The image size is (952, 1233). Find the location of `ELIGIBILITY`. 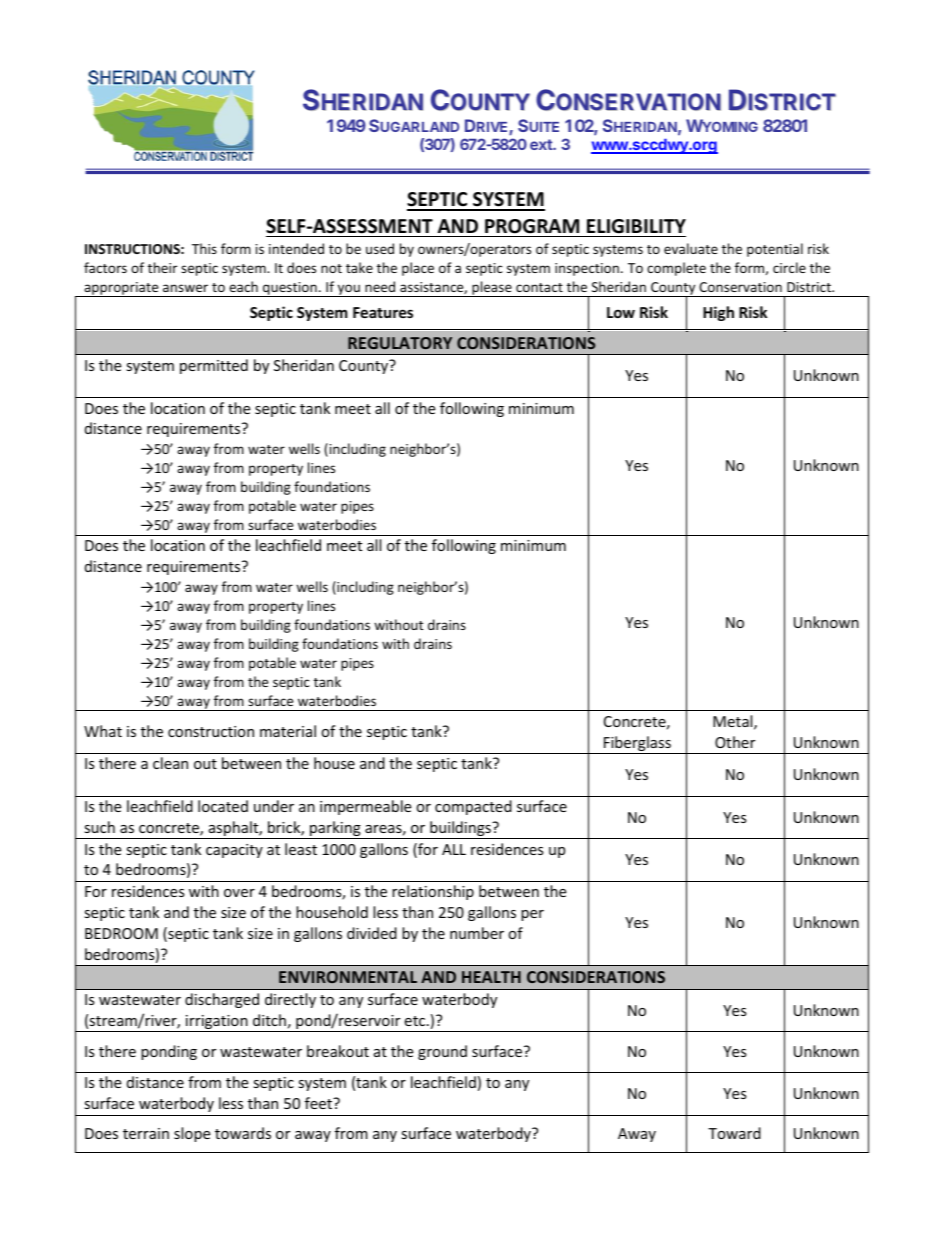

ELIGIBILITY is located at coordinates (636, 226).
